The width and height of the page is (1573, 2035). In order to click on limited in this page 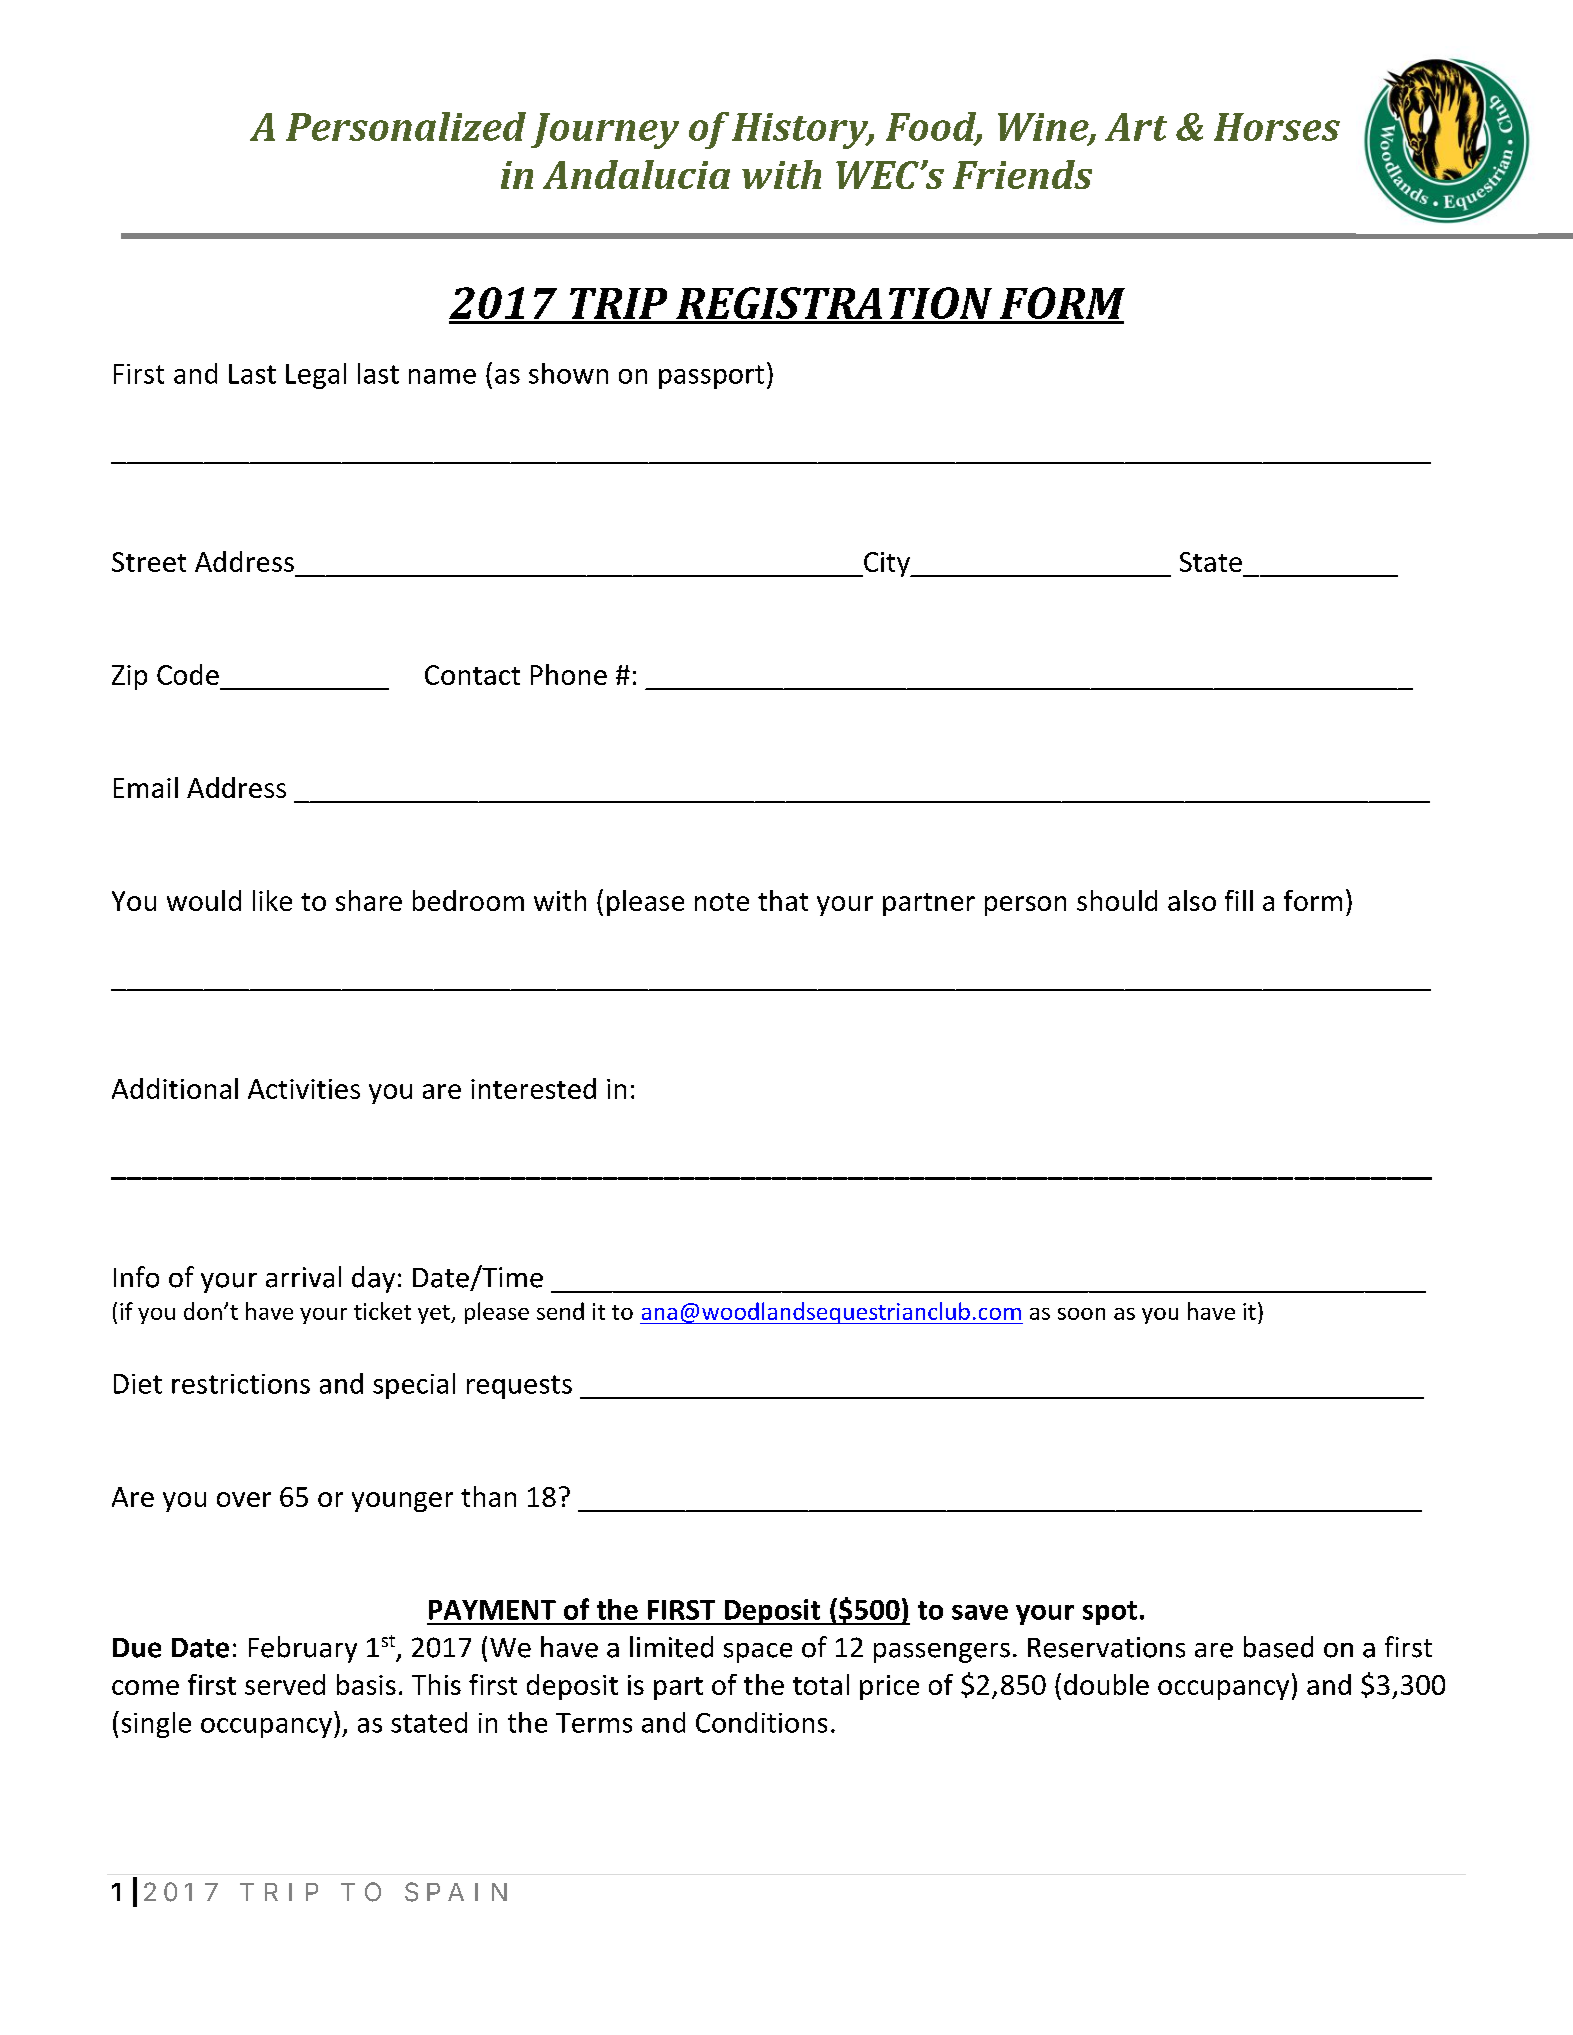, I will do `click(671, 1647)`.
